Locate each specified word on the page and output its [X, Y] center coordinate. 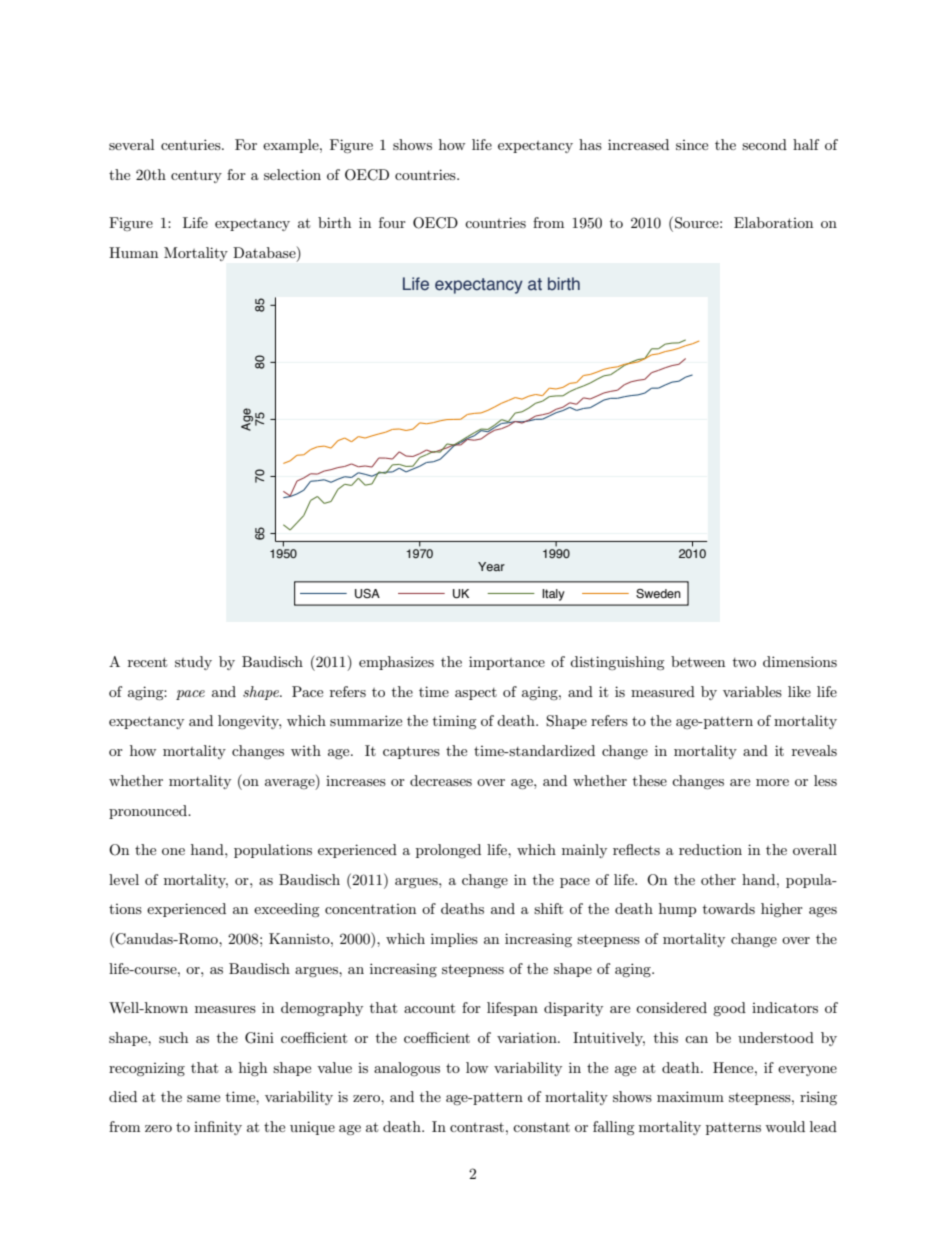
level [124, 879]
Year [491, 566]
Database [265, 252]
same [203, 1098]
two [744, 662]
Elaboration [773, 222]
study [193, 663]
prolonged [448, 851]
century [196, 176]
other [718, 879]
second [764, 144]
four [392, 222]
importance [507, 663]
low [477, 1067]
